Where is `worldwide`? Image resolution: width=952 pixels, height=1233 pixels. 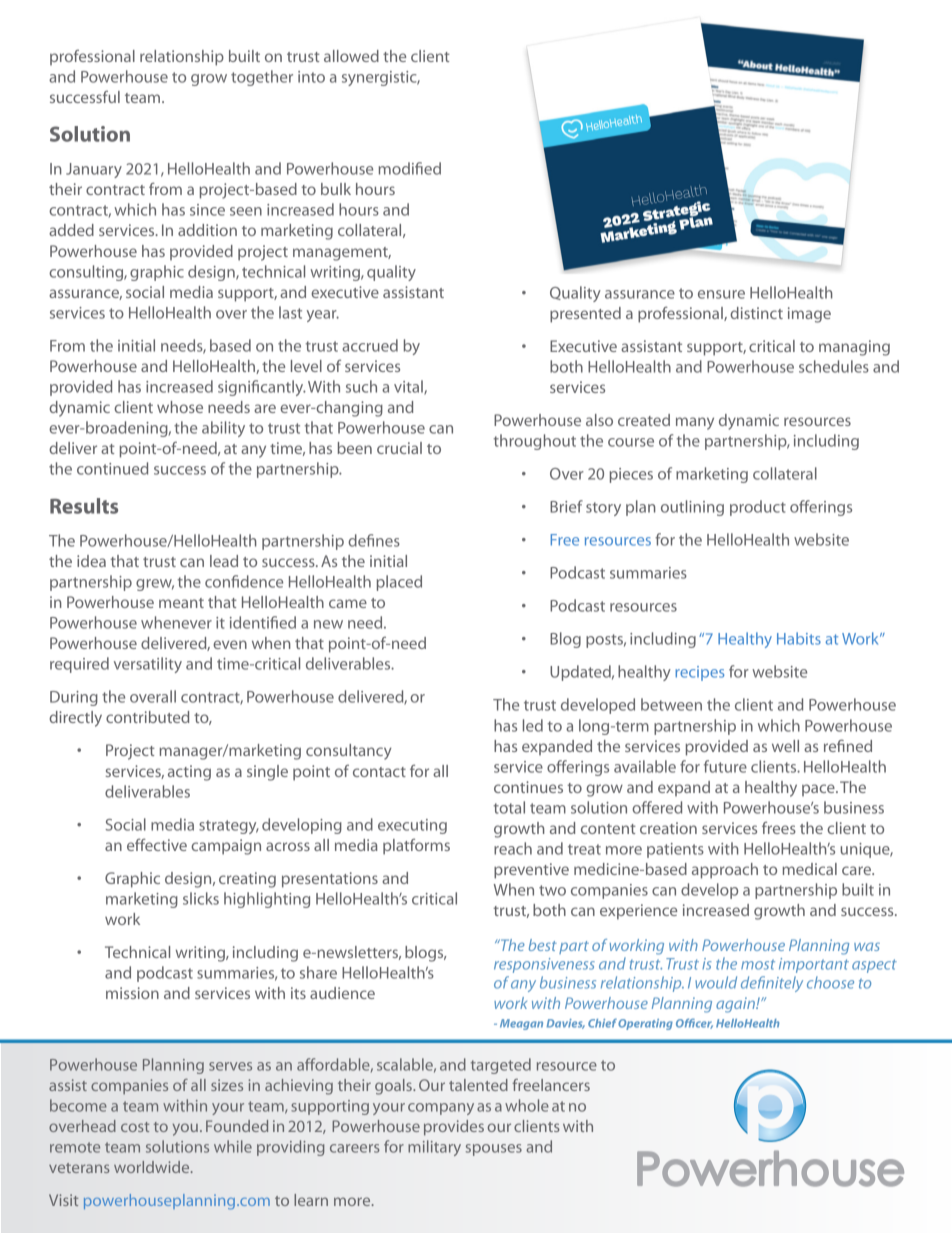 worldwide is located at coordinates (153, 1167).
